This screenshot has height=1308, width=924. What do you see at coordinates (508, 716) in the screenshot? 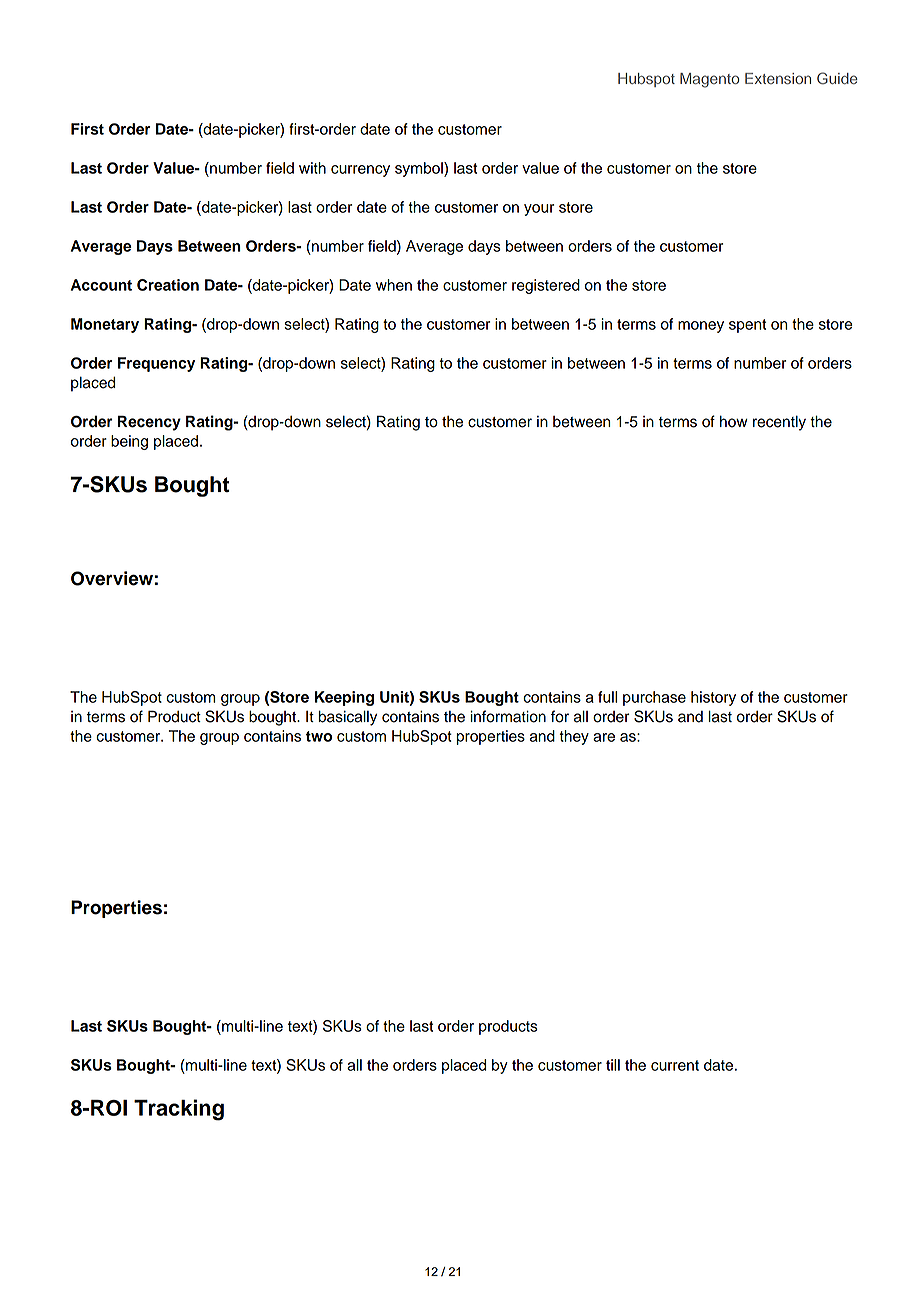
I see `information` at bounding box center [508, 716].
